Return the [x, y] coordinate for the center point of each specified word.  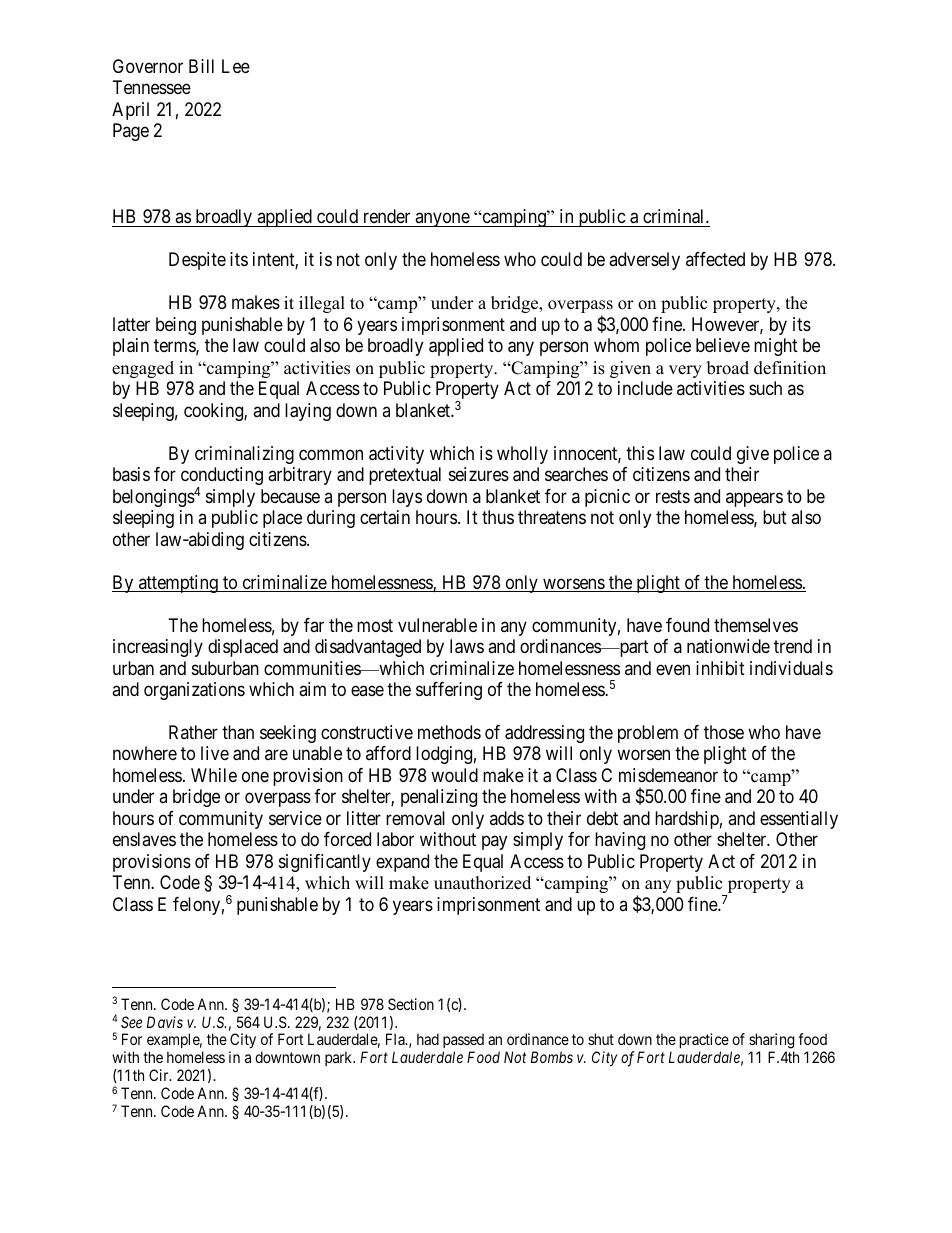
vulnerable [437, 625]
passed [463, 1042]
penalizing [439, 798]
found [687, 625]
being [176, 326]
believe [723, 345]
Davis [165, 1022]
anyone [442, 220]
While [214, 775]
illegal [322, 304]
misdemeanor [668, 775]
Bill [201, 66]
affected [715, 259]
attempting [178, 584]
